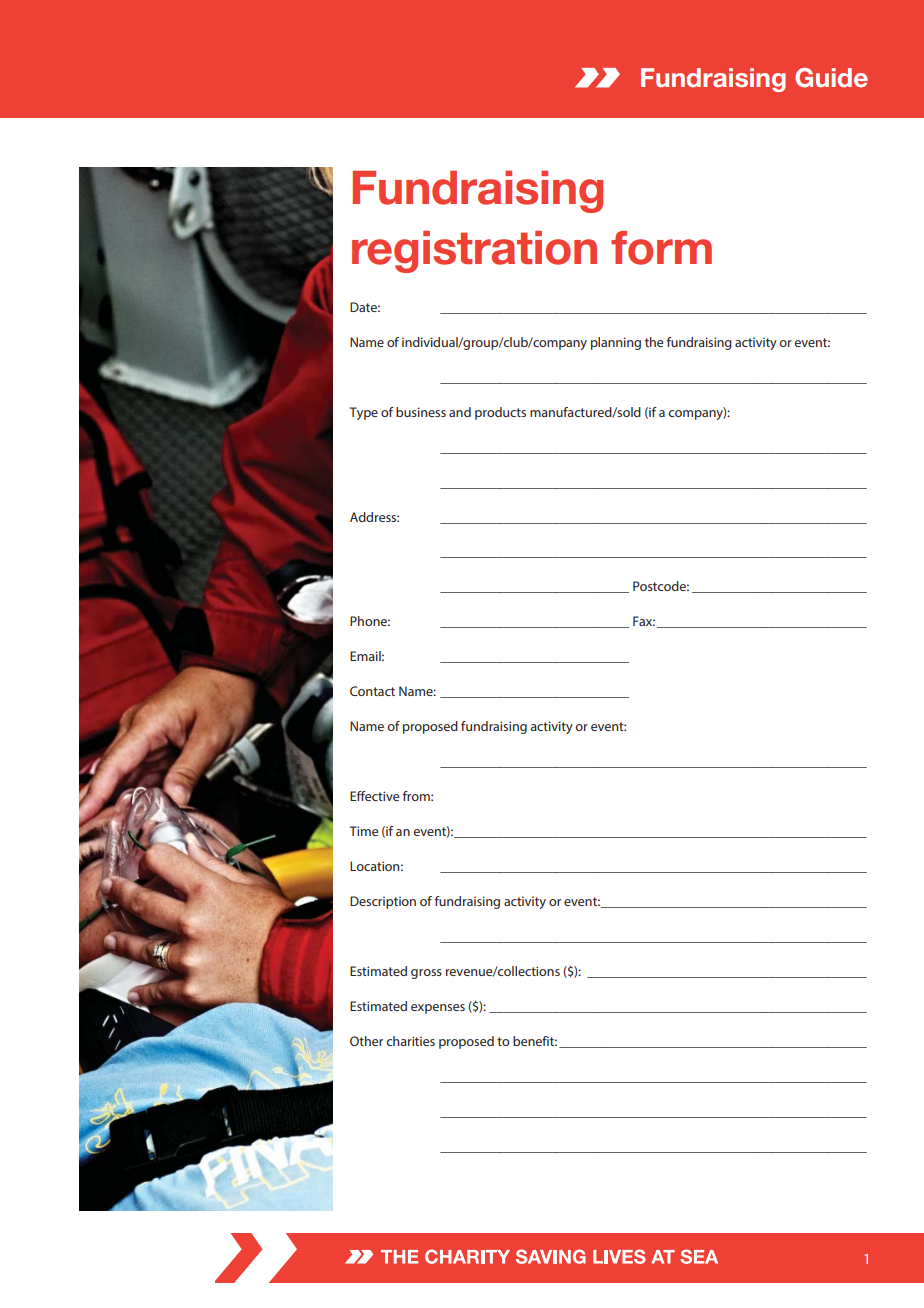  I want to click on Time, so click(363, 831).
